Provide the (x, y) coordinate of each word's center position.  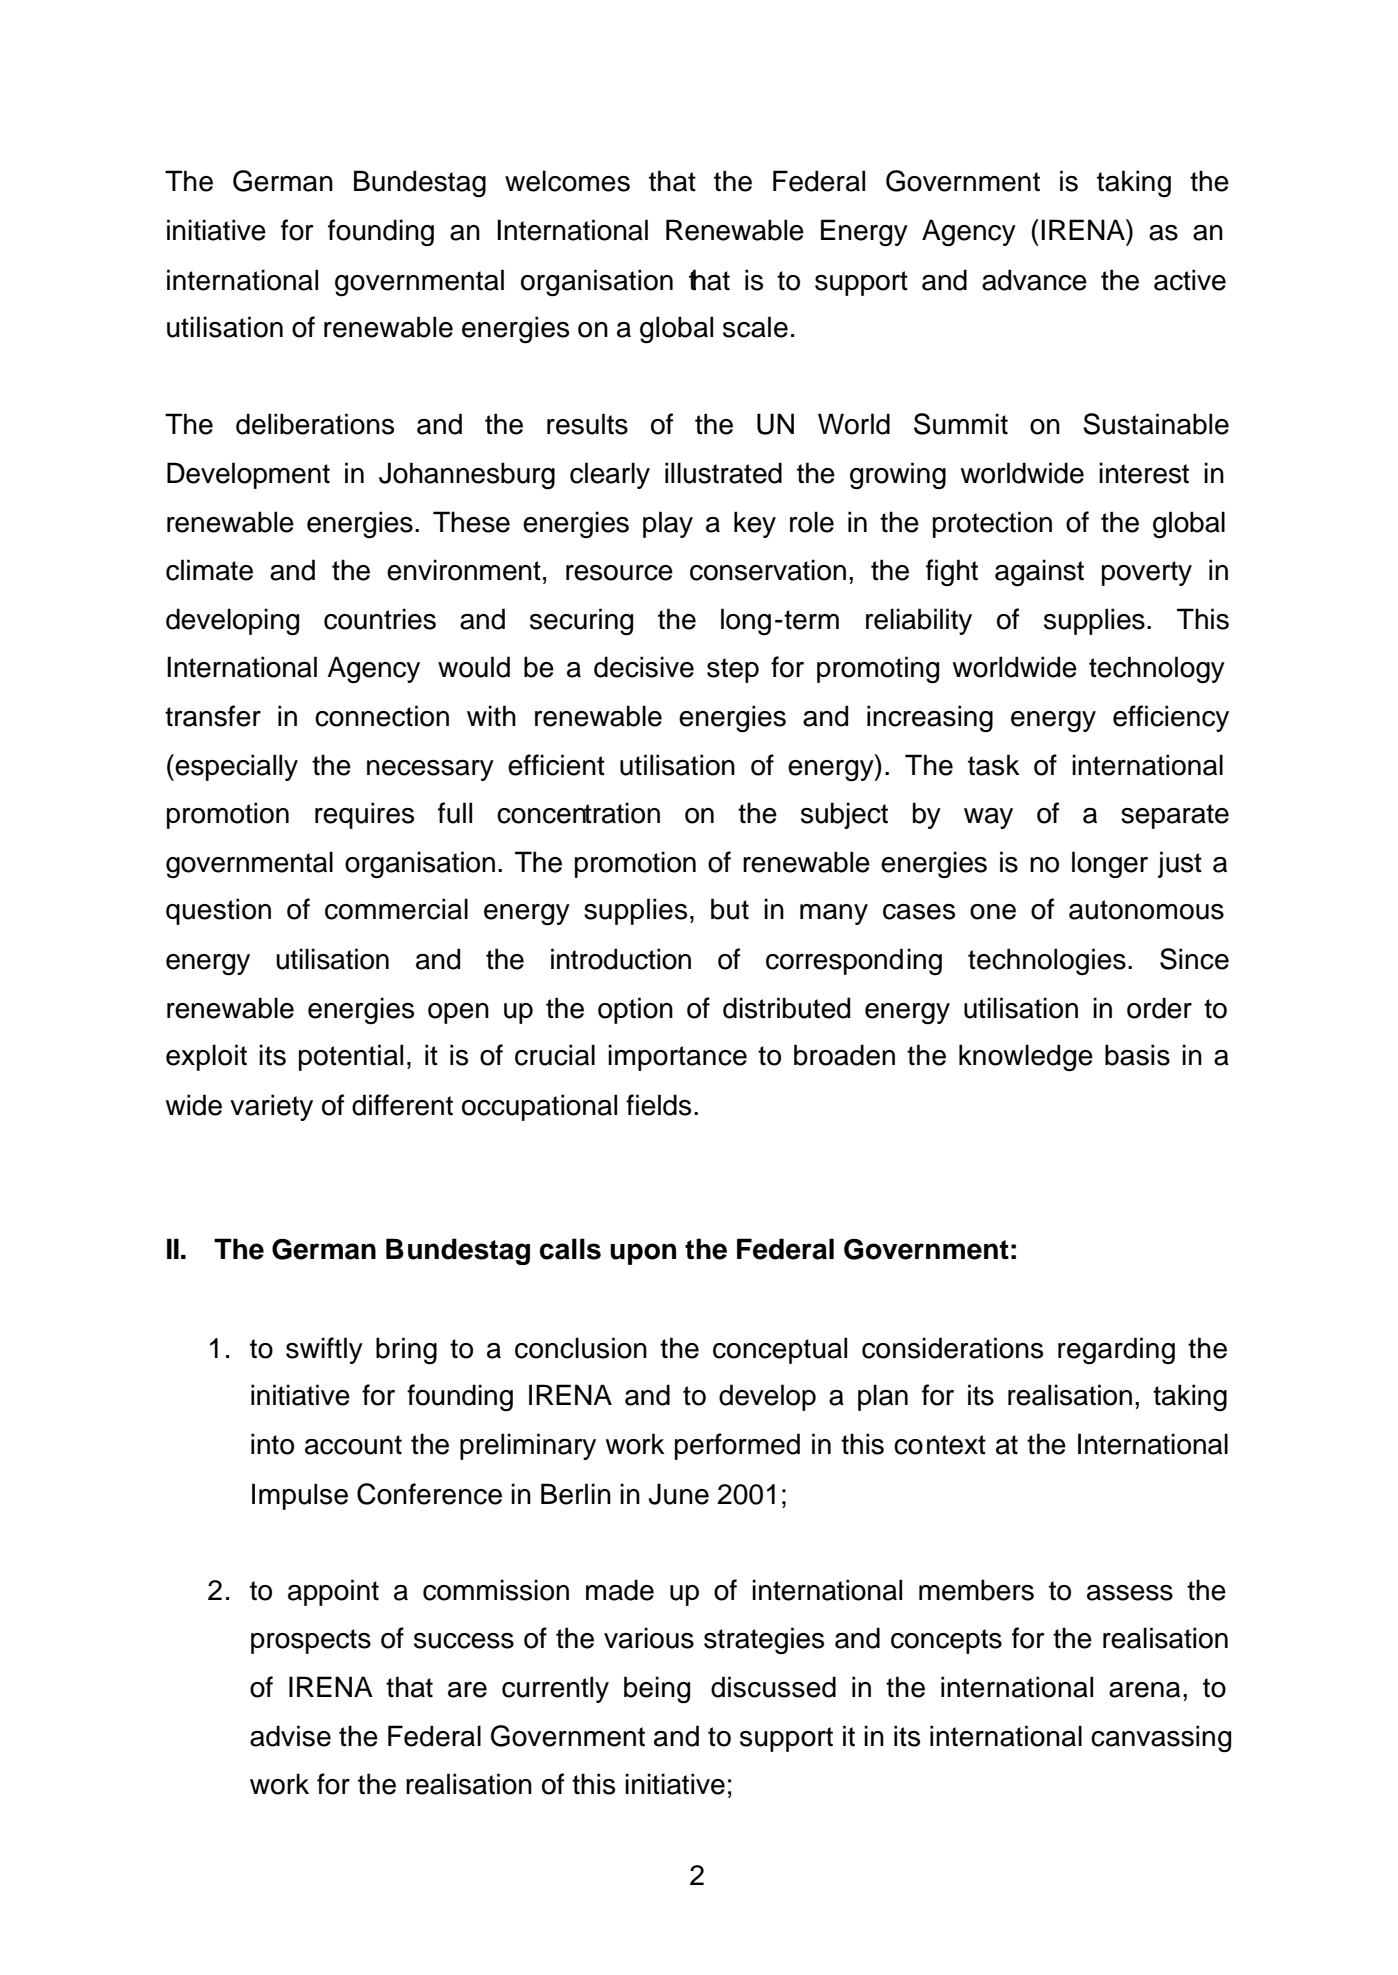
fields (658, 1105)
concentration (578, 813)
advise (290, 1736)
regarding (1116, 1350)
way (988, 818)
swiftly (324, 1350)
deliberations (315, 424)
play (668, 524)
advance (1034, 280)
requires (364, 815)
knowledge (1026, 1058)
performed (737, 1446)
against (1039, 573)
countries (380, 619)
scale (755, 327)
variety (271, 1107)
